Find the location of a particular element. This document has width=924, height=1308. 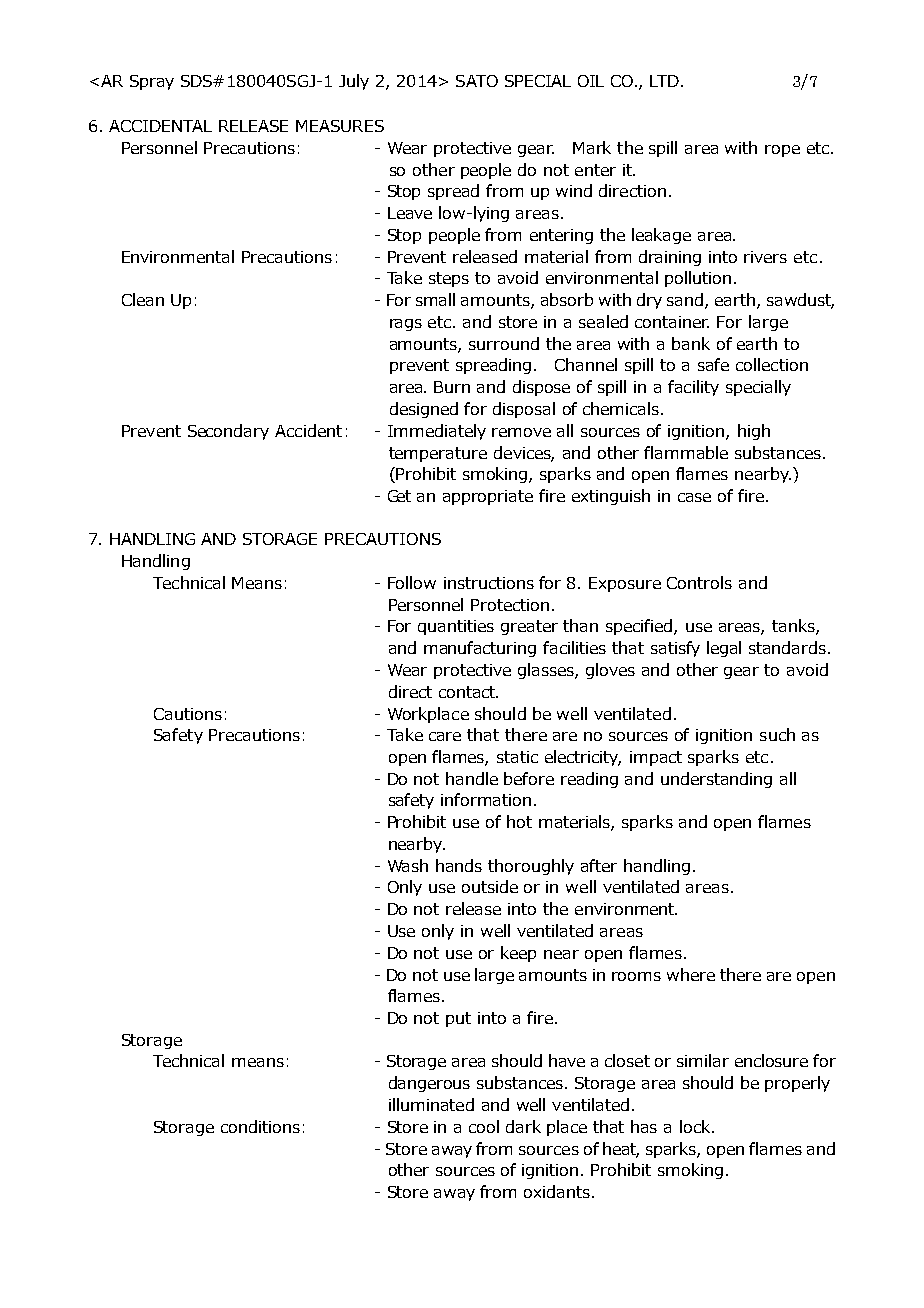

Spray is located at coordinates (152, 82).
